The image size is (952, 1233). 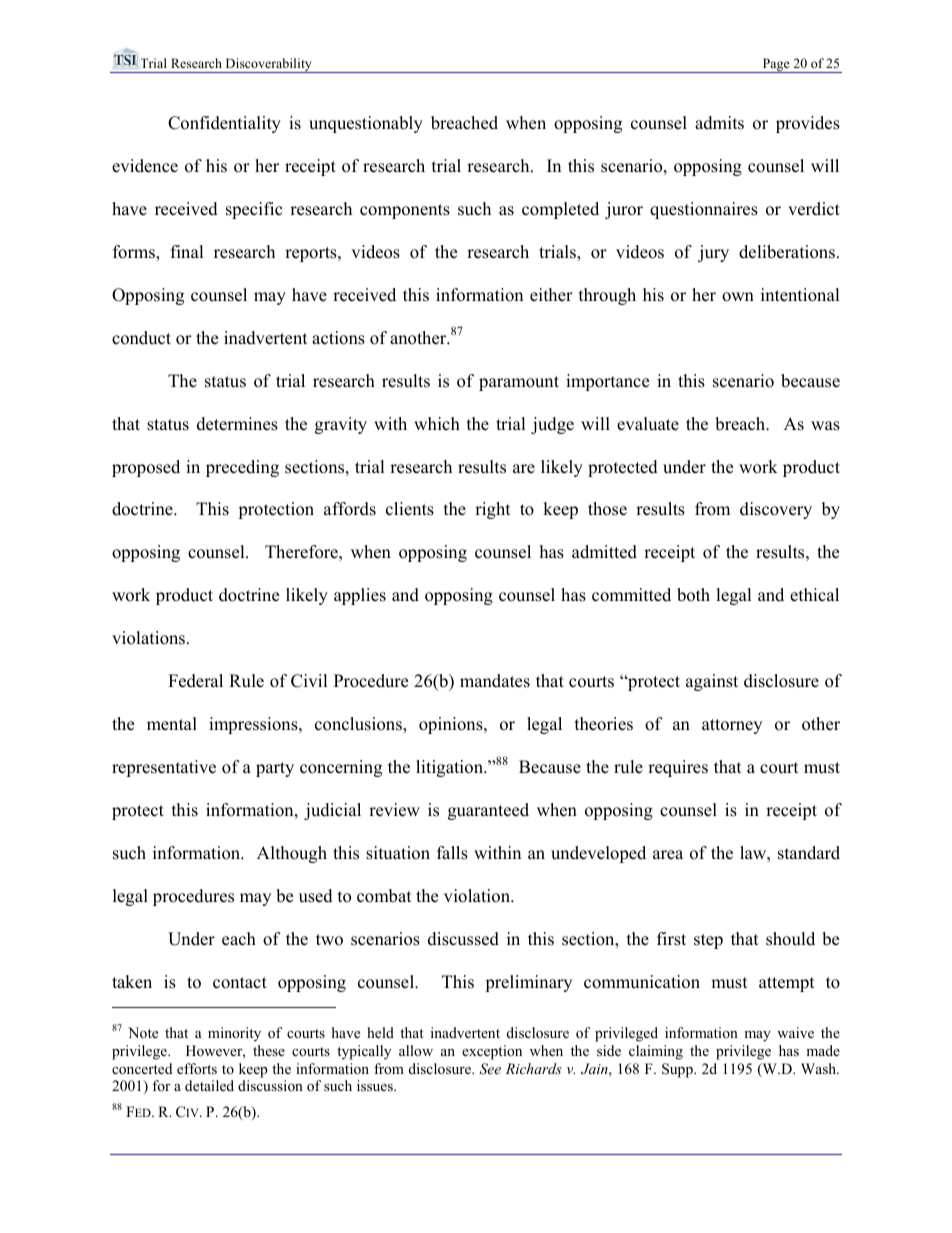 What do you see at coordinates (254, 725) in the screenshot?
I see `impressions` at bounding box center [254, 725].
